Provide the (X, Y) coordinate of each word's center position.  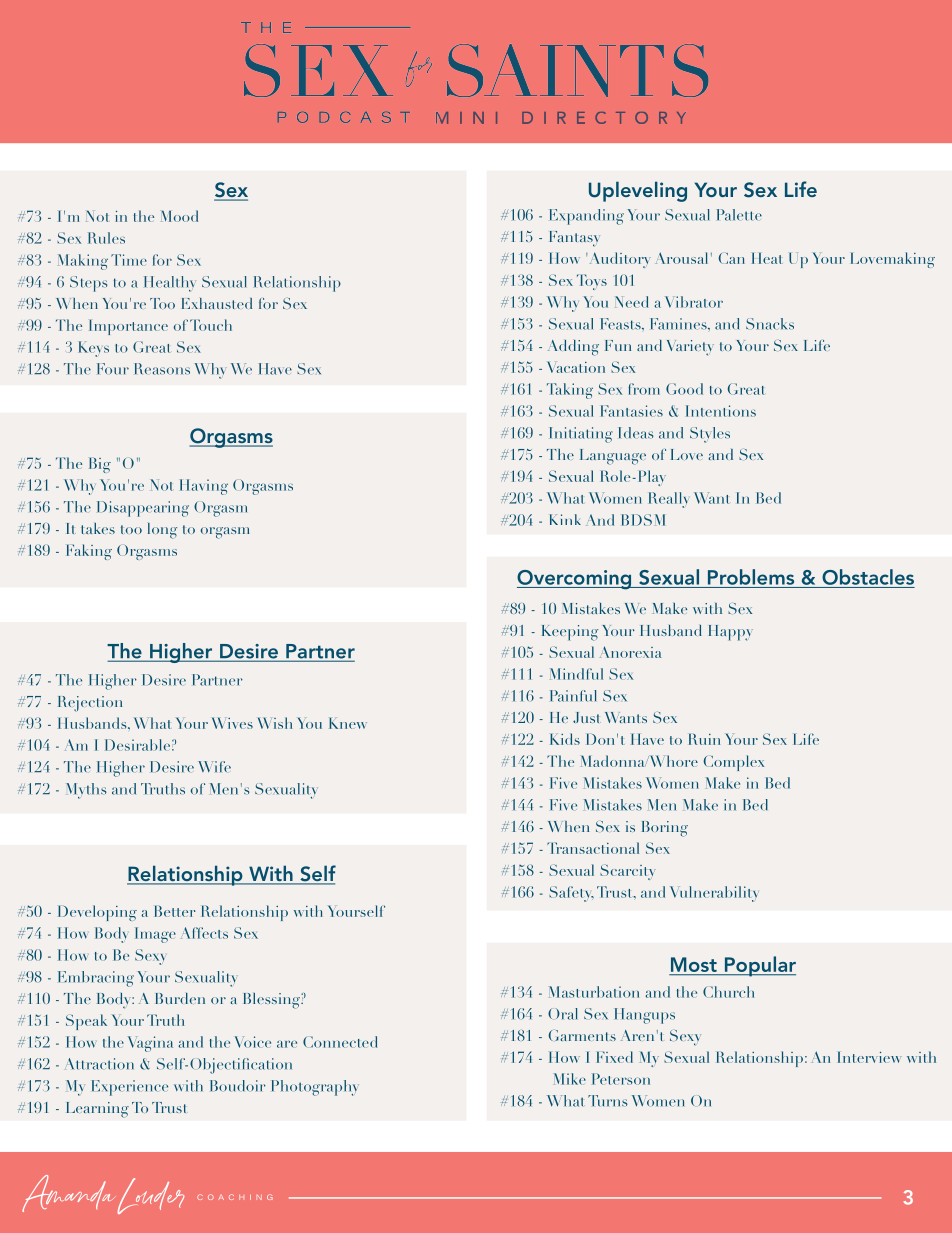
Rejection (90, 704)
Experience (130, 1088)
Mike (570, 1079)
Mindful (576, 674)
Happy (731, 633)
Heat (767, 258)
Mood (179, 216)
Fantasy (575, 239)
